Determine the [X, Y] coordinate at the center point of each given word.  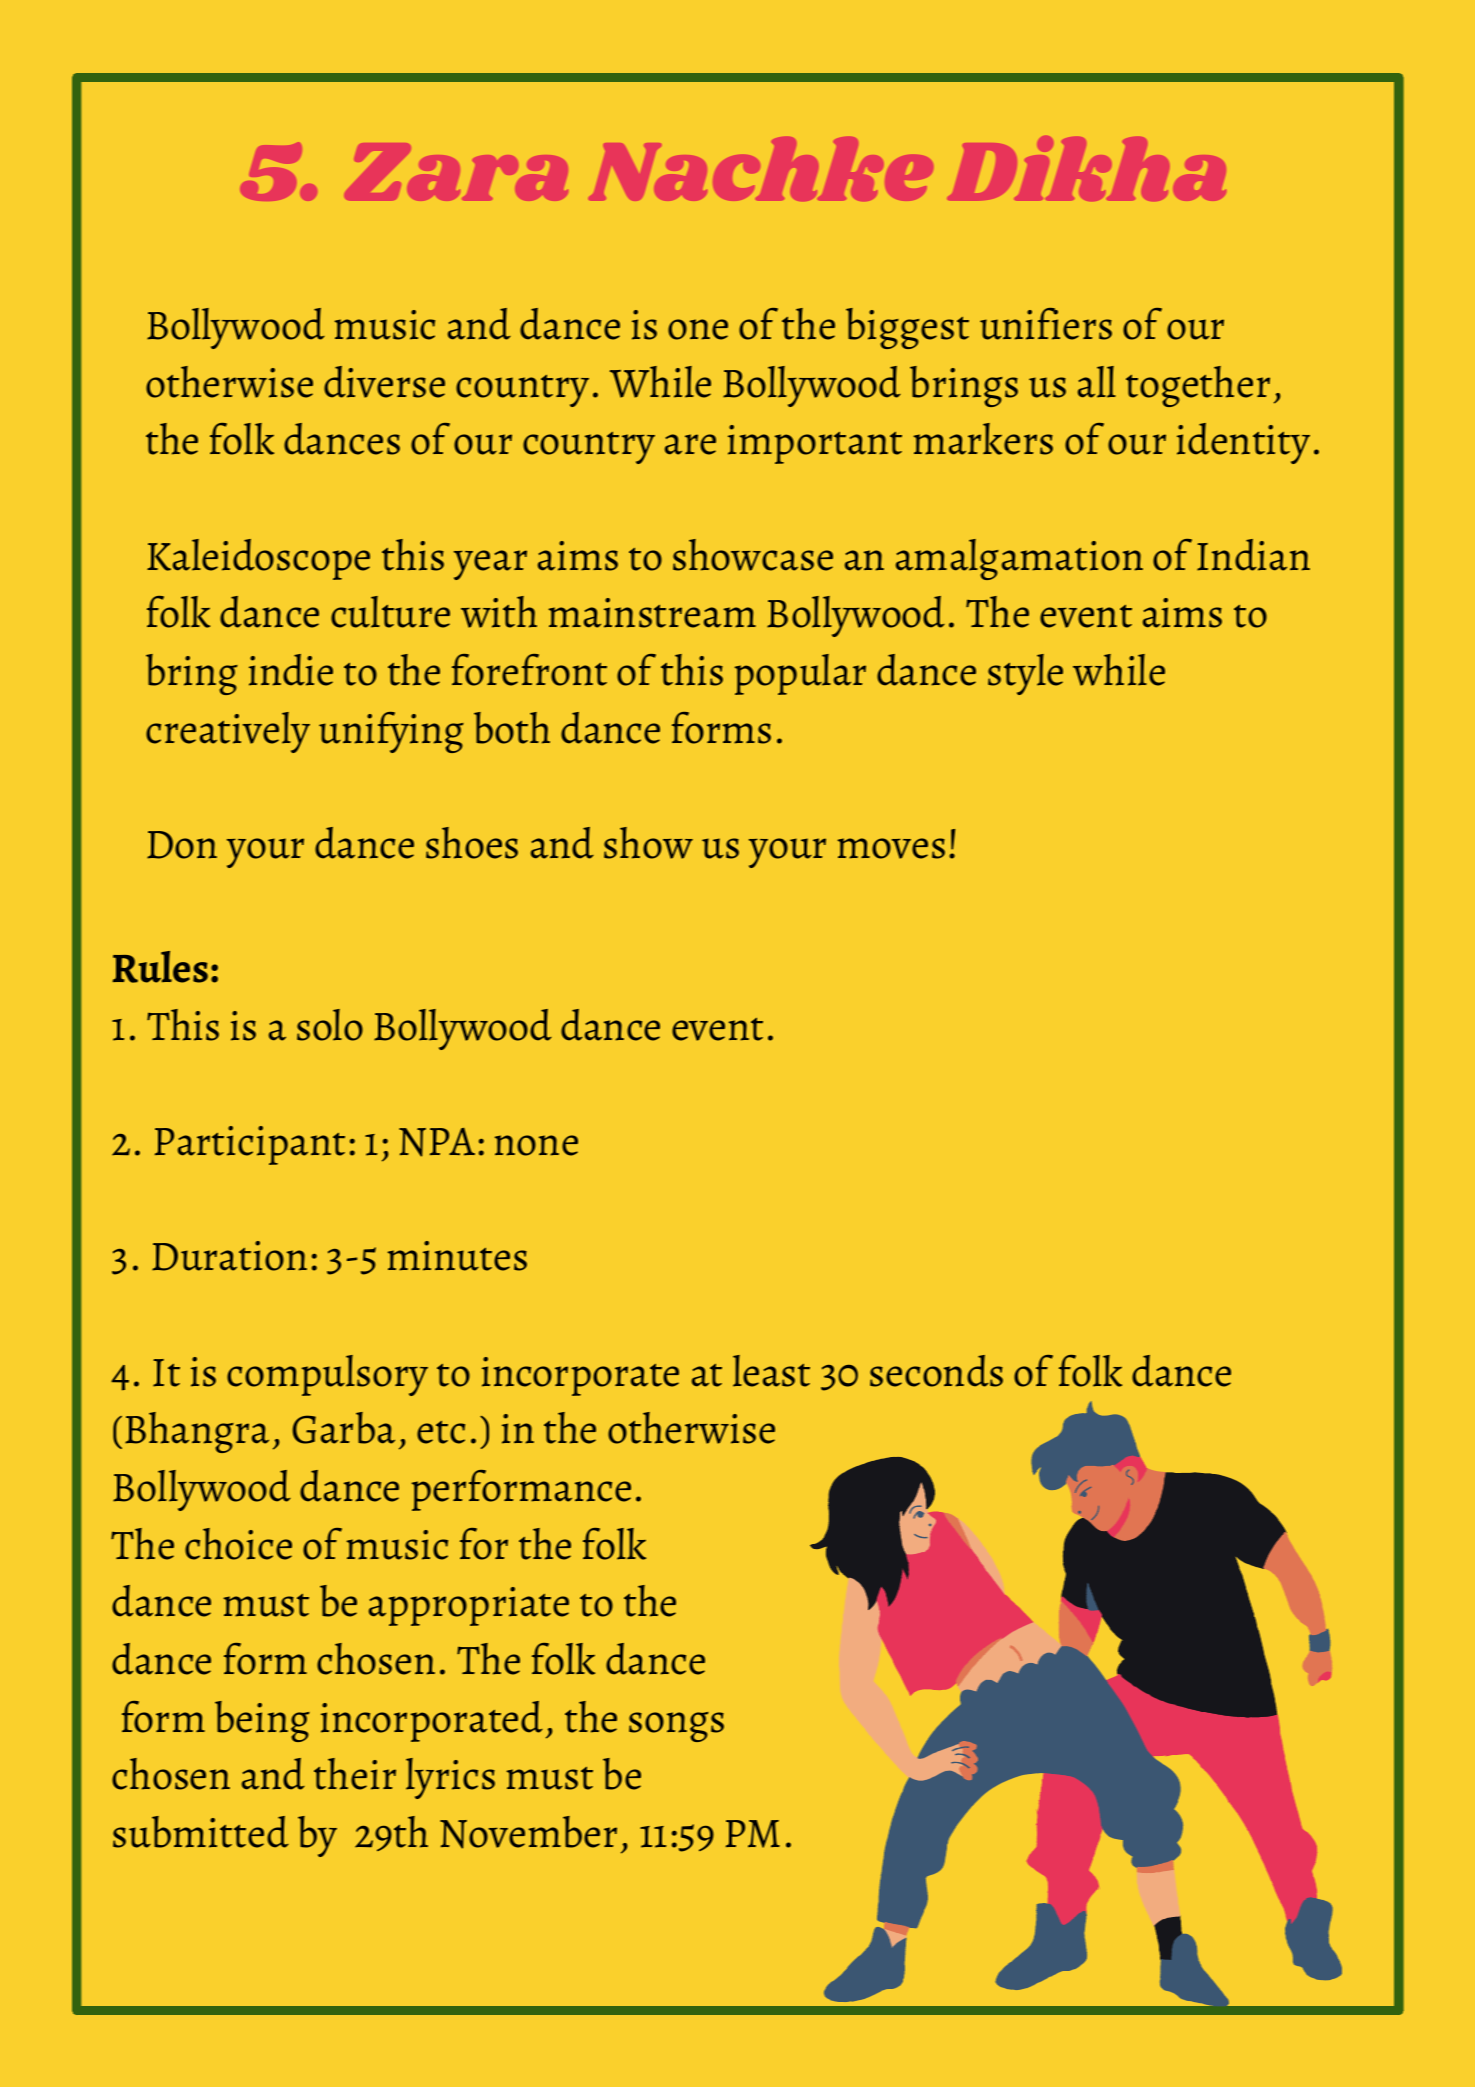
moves [891, 848]
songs [676, 1727]
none [536, 1145]
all [1097, 382]
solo [330, 1025]
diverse [384, 382]
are [690, 444]
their [355, 1774]
